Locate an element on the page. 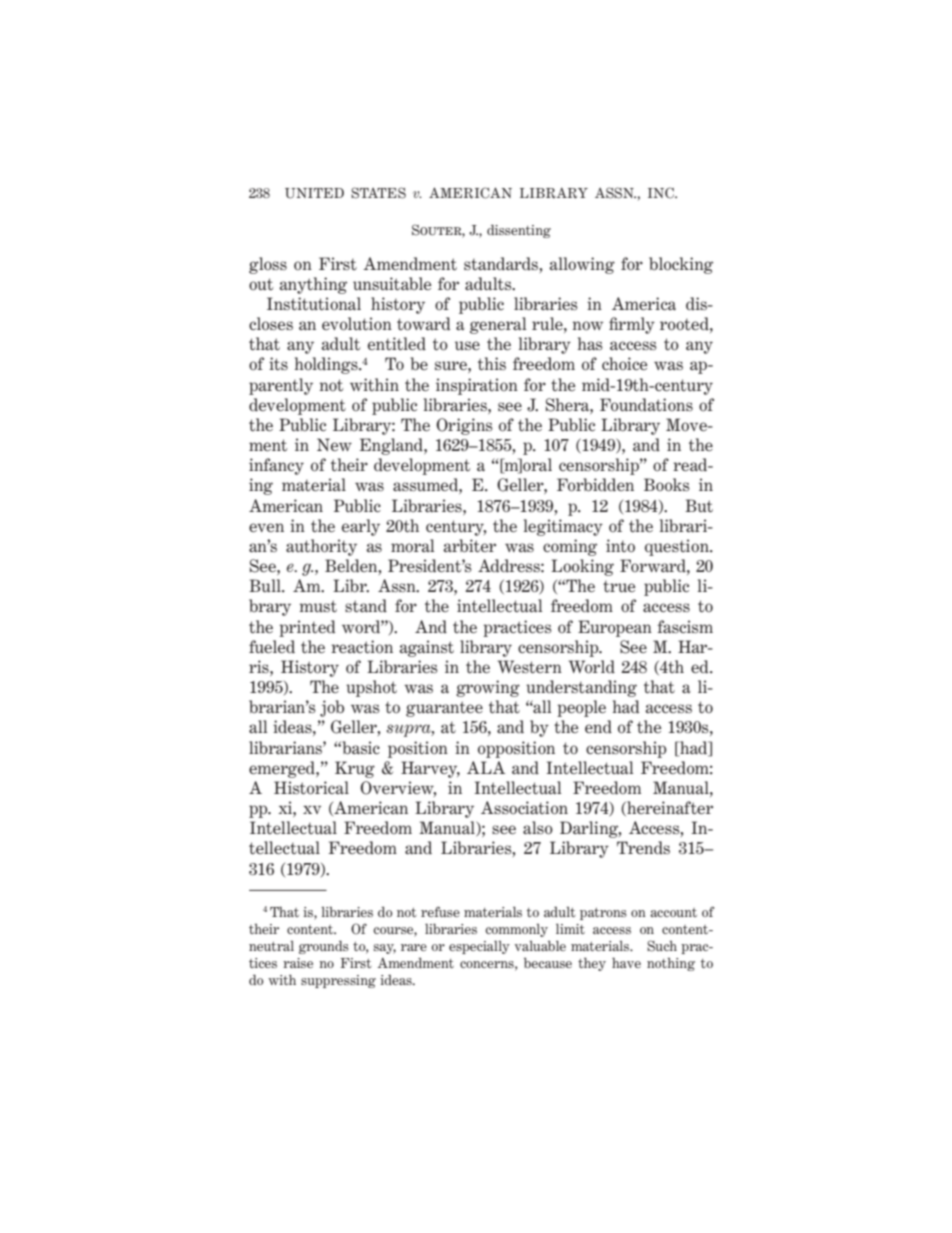  upshot is located at coordinates (371, 688).
